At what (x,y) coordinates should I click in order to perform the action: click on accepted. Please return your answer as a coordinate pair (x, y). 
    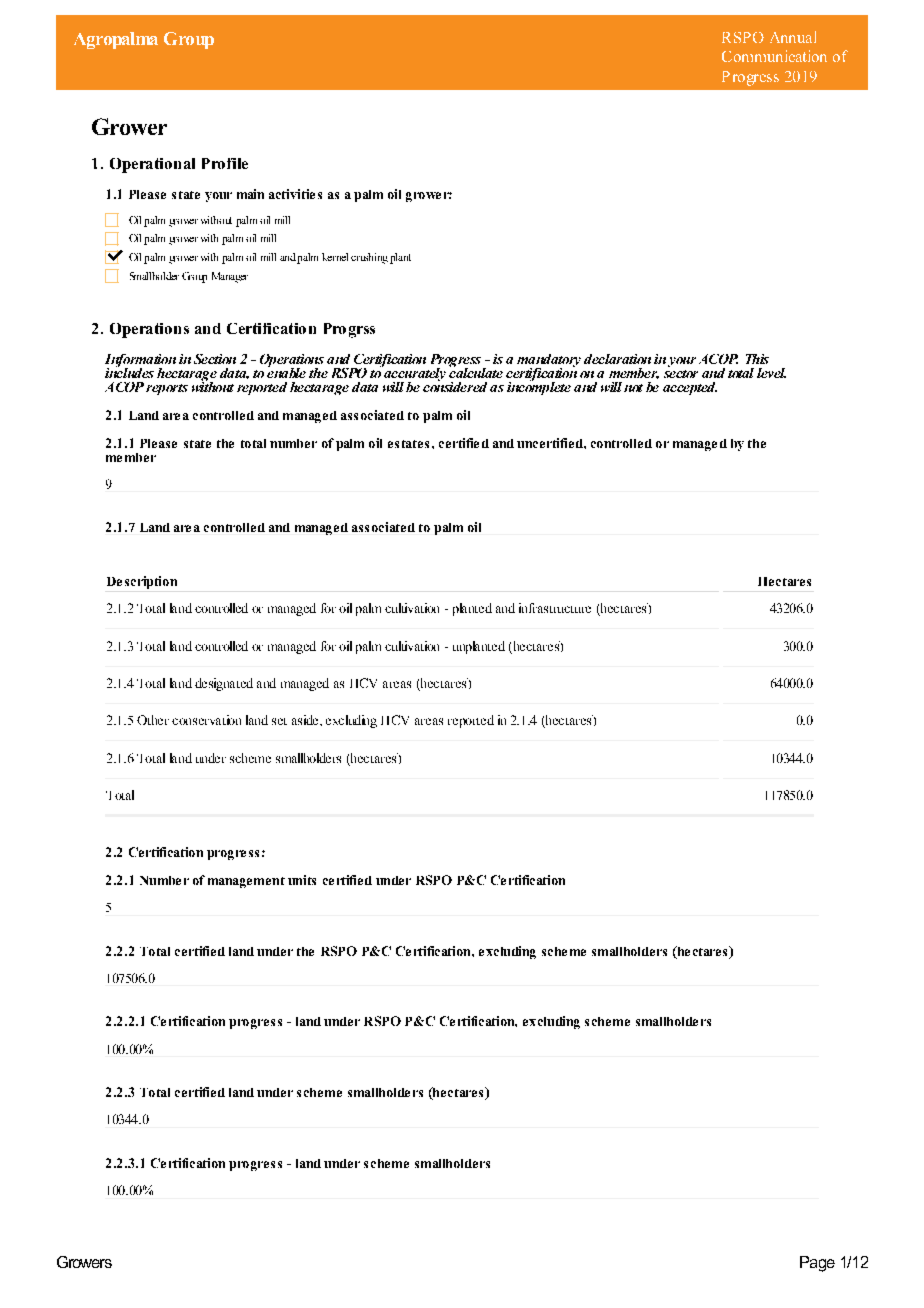
    Looking at the image, I should click on (690, 388).
